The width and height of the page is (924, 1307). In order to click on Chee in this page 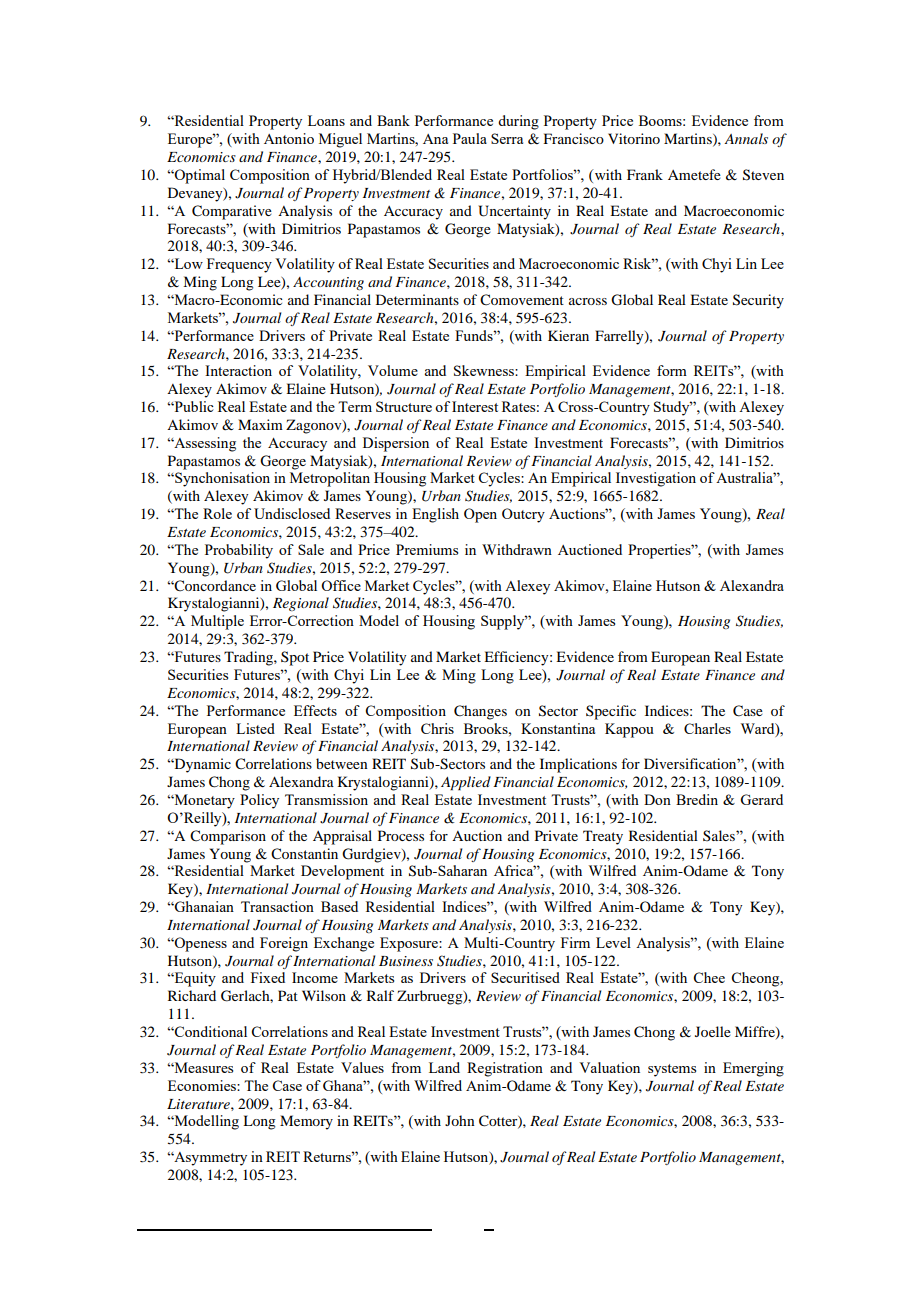, I will do `click(709, 977)`.
